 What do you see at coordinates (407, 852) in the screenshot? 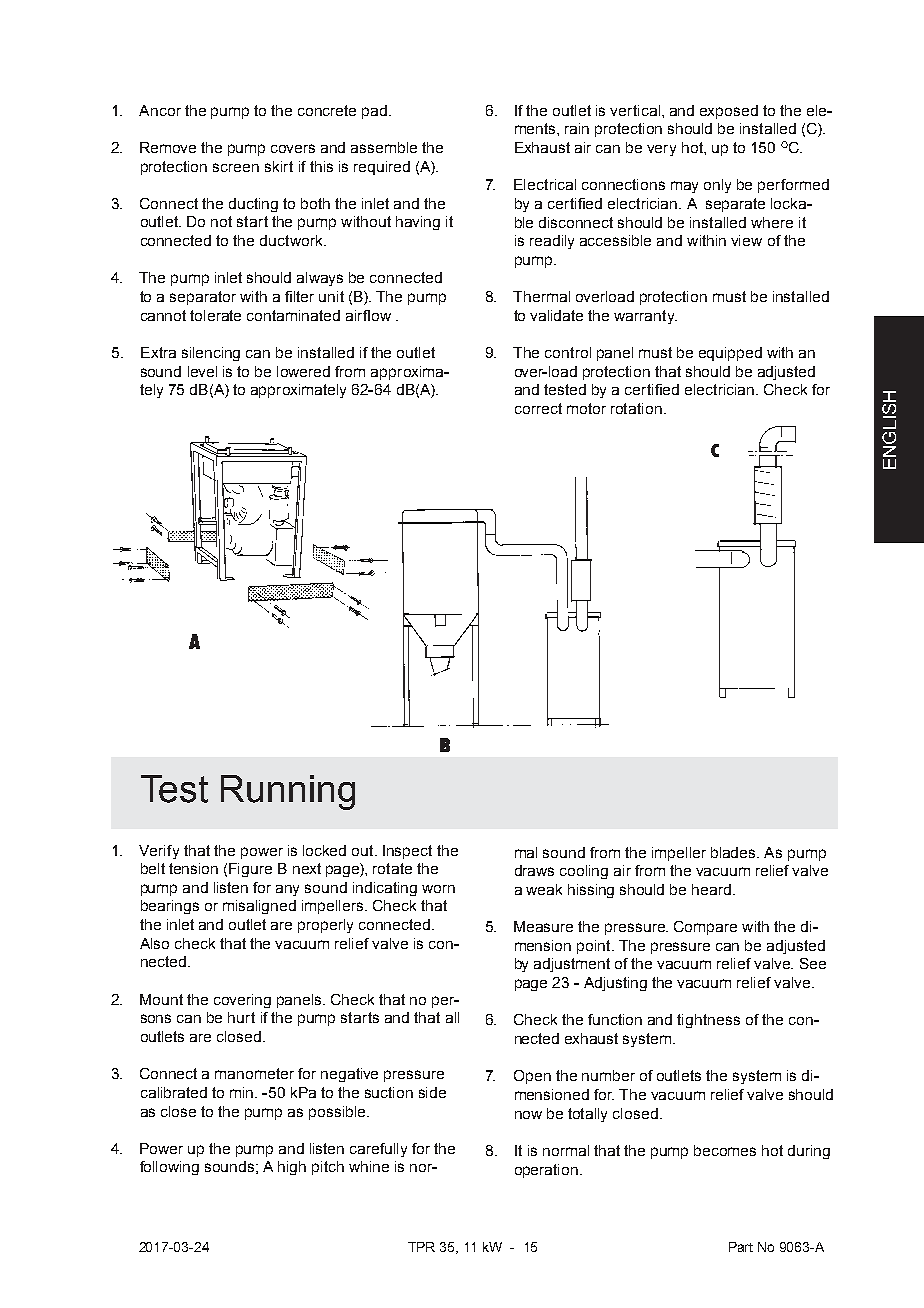
I see `Inspect` at bounding box center [407, 852].
